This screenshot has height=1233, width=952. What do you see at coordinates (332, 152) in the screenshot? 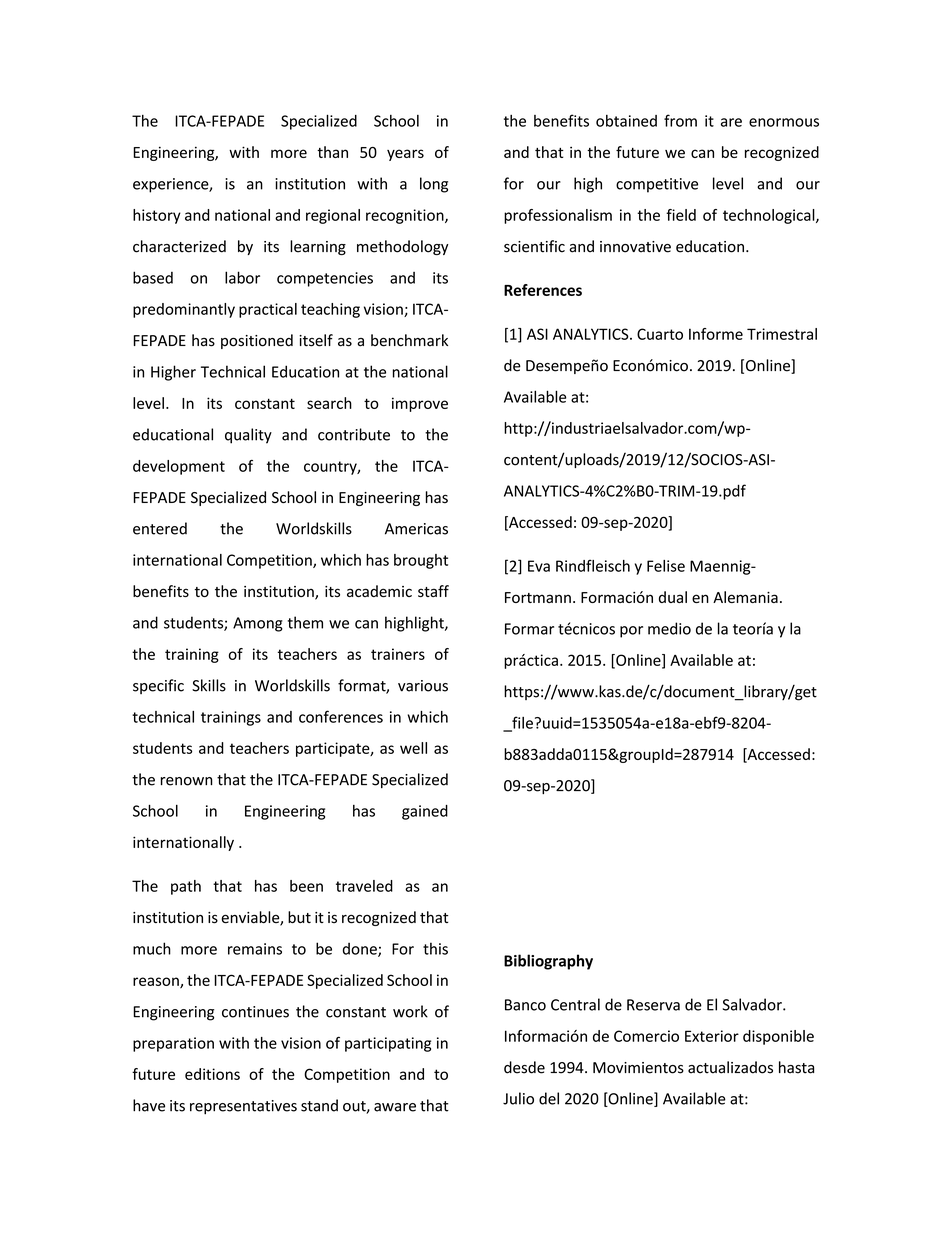
I see `than` at bounding box center [332, 152].
